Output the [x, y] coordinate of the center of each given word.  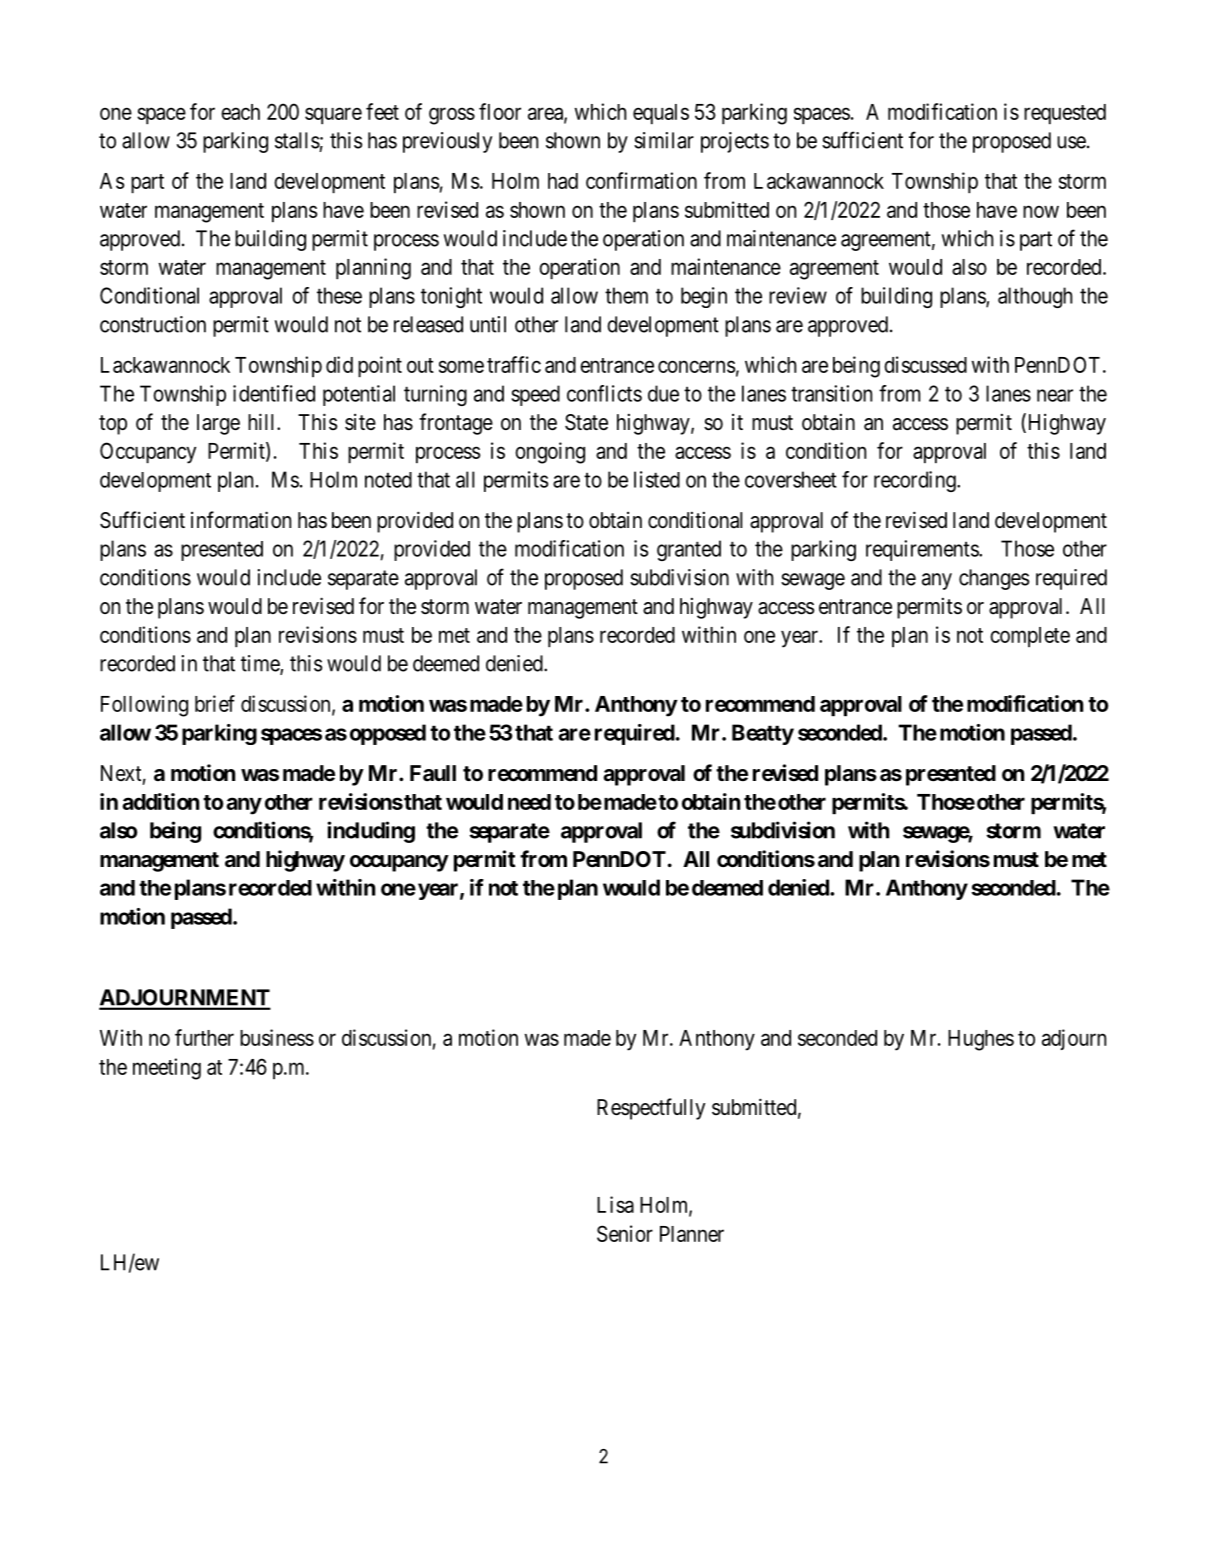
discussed [925, 364]
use [1071, 142]
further [204, 1037]
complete [1030, 637]
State [586, 422]
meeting [167, 1069]
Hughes [981, 1040]
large [218, 424]
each [240, 112]
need [529, 802]
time [261, 664]
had [563, 181]
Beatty [763, 734]
